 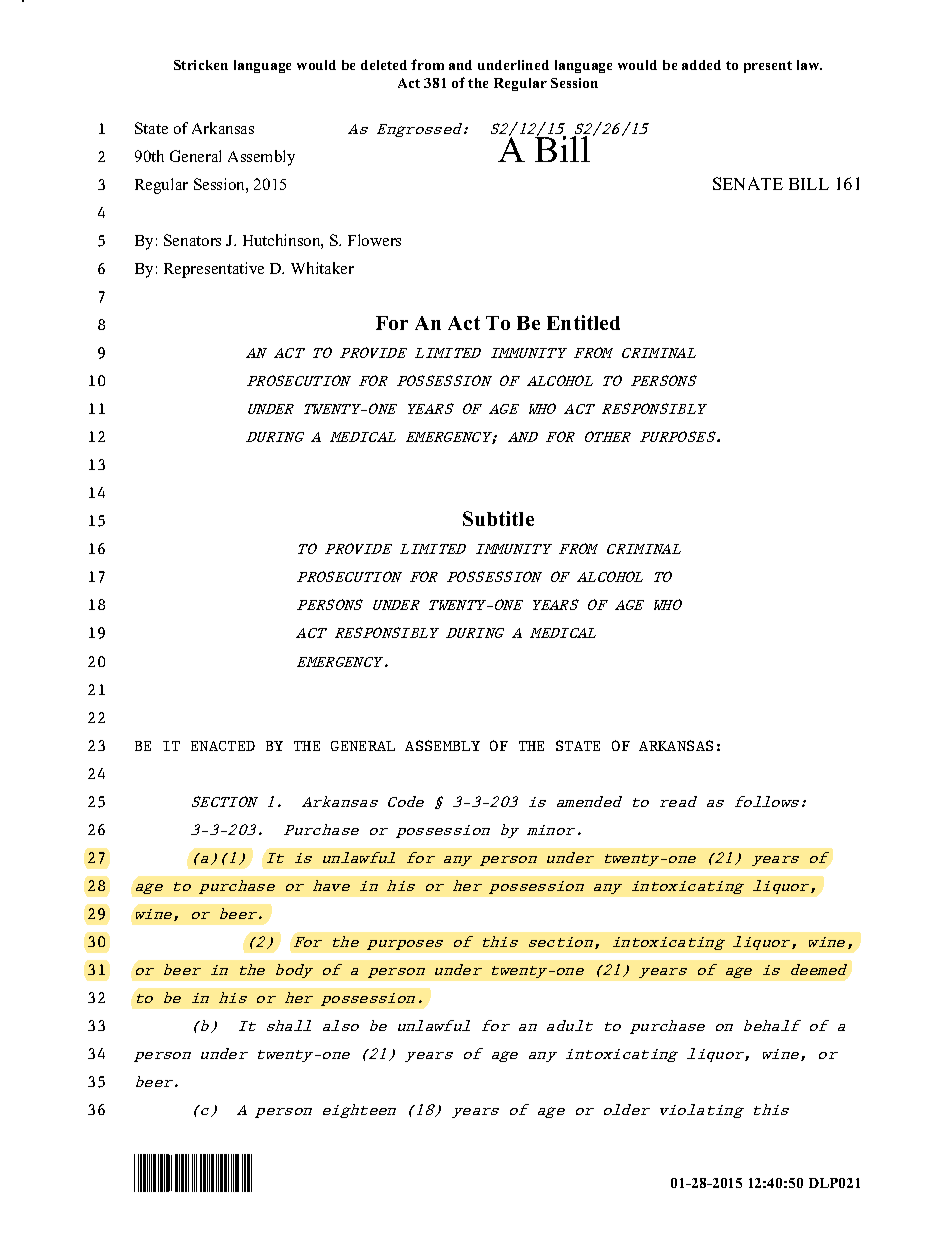 I want to click on Whitaker, so click(x=322, y=268).
